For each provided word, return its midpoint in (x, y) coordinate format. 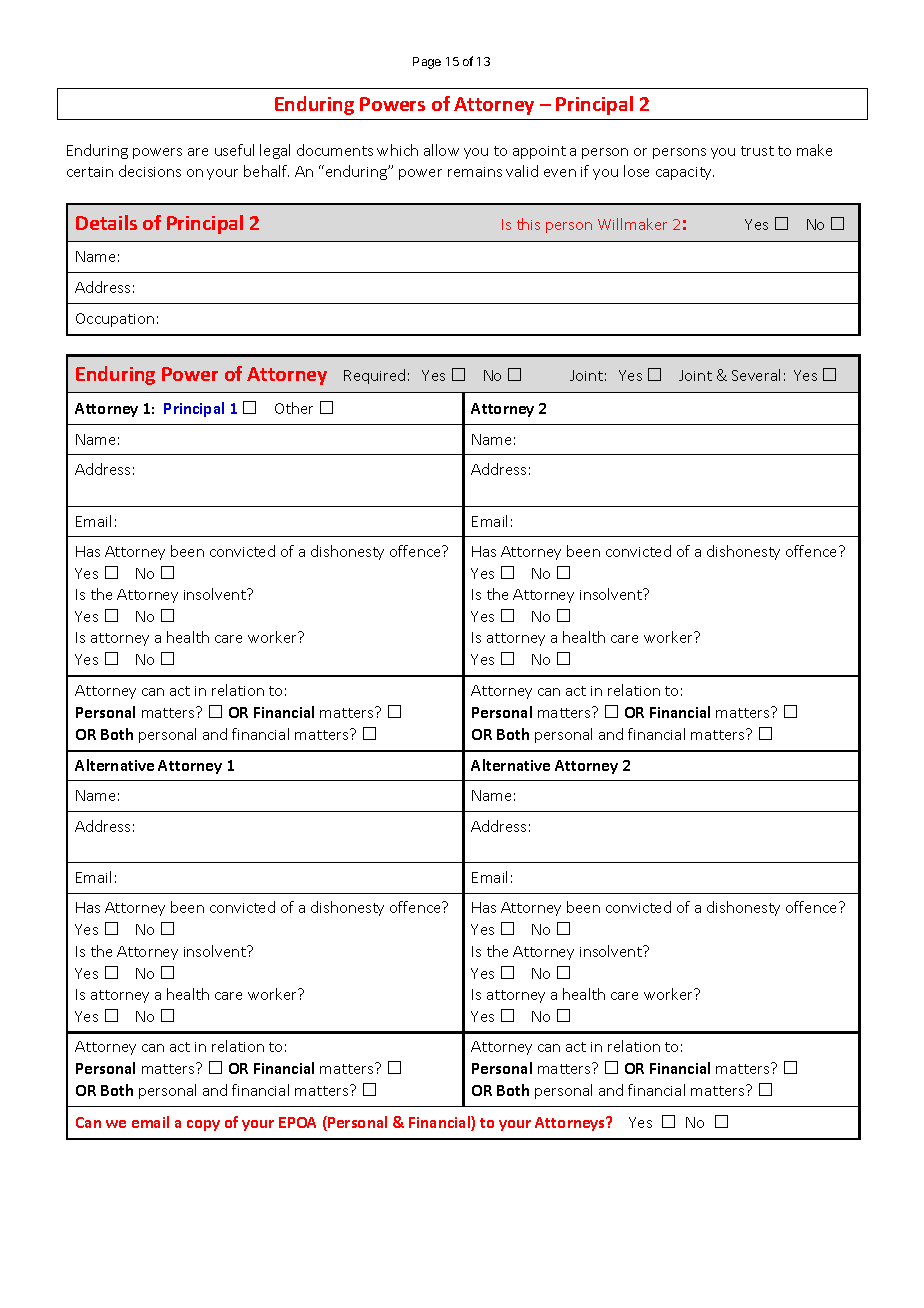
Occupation (115, 320)
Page (427, 63)
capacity (685, 173)
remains (475, 172)
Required (374, 376)
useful (234, 150)
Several (756, 375)
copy (203, 1125)
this (528, 224)
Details (106, 222)
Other (294, 408)
